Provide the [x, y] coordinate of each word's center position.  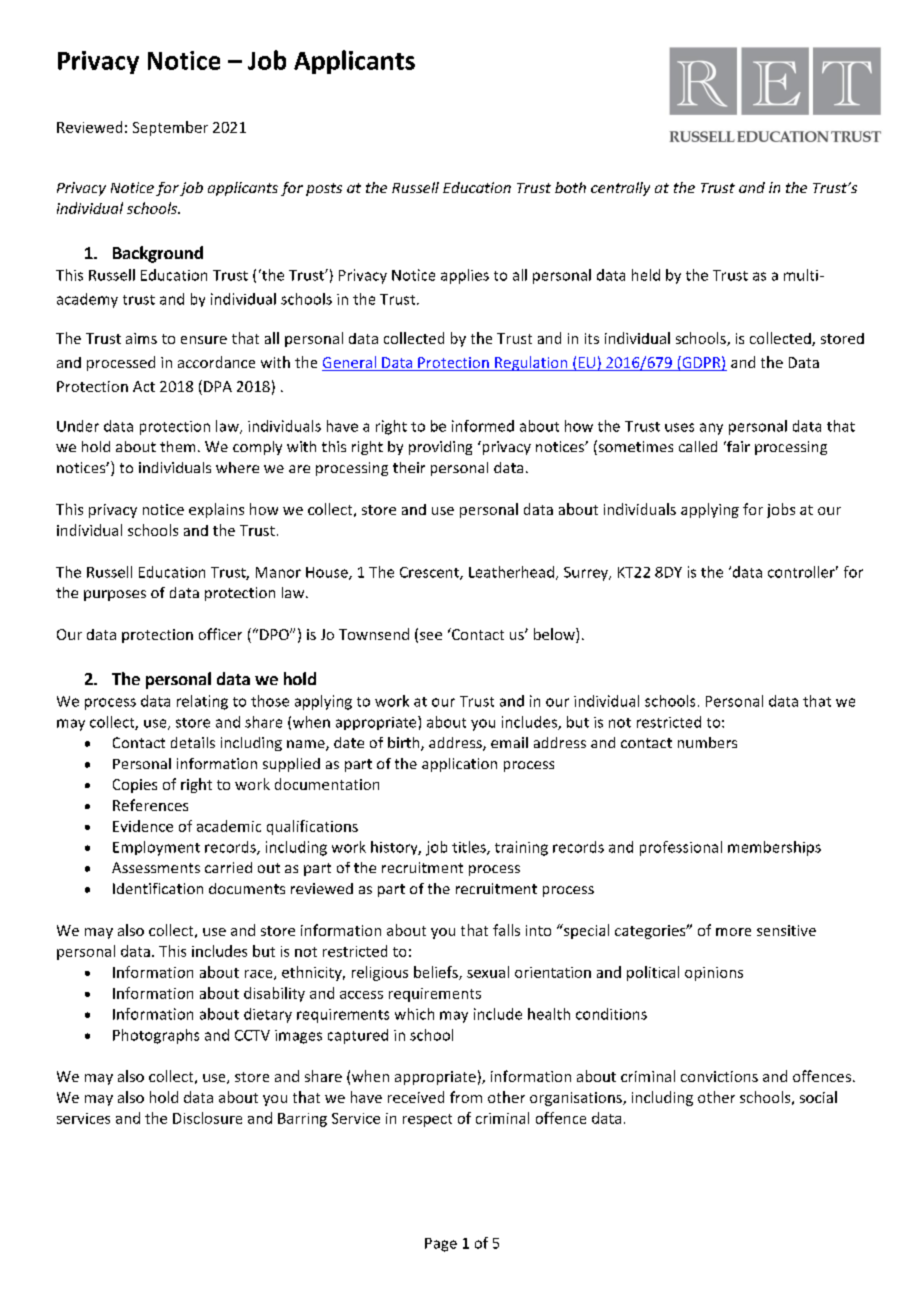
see [431, 636]
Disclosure [207, 1118]
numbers [707, 742]
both [570, 187]
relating [202, 702]
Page [441, 1245]
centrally [620, 189]
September [170, 128]
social [818, 1097]
